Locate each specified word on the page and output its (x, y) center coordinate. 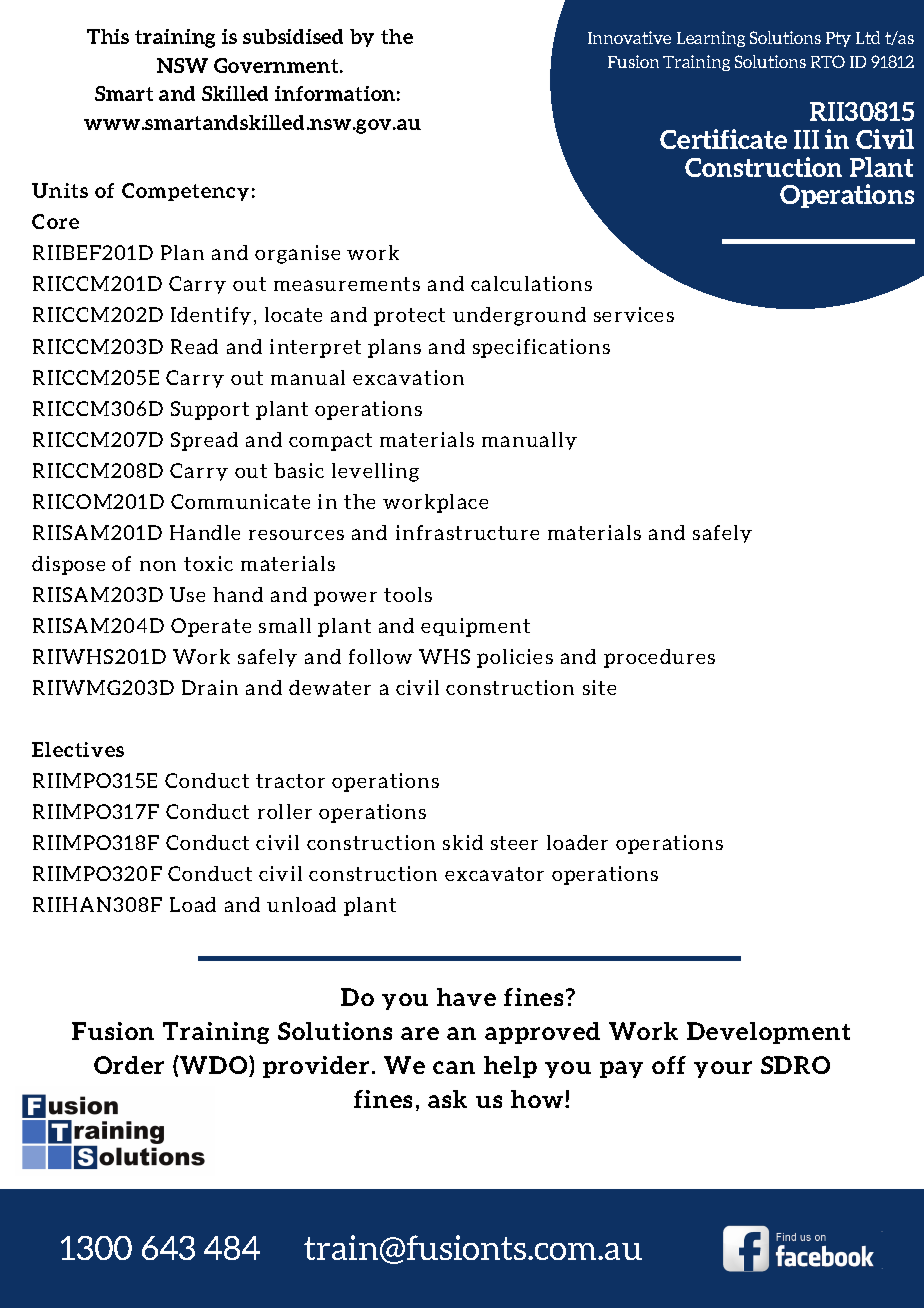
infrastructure (467, 532)
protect (409, 317)
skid (463, 842)
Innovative (629, 37)
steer (514, 843)
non (158, 566)
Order (129, 1065)
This (108, 36)
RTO (828, 61)
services (634, 314)
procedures (659, 658)
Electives (78, 749)
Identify (211, 316)
